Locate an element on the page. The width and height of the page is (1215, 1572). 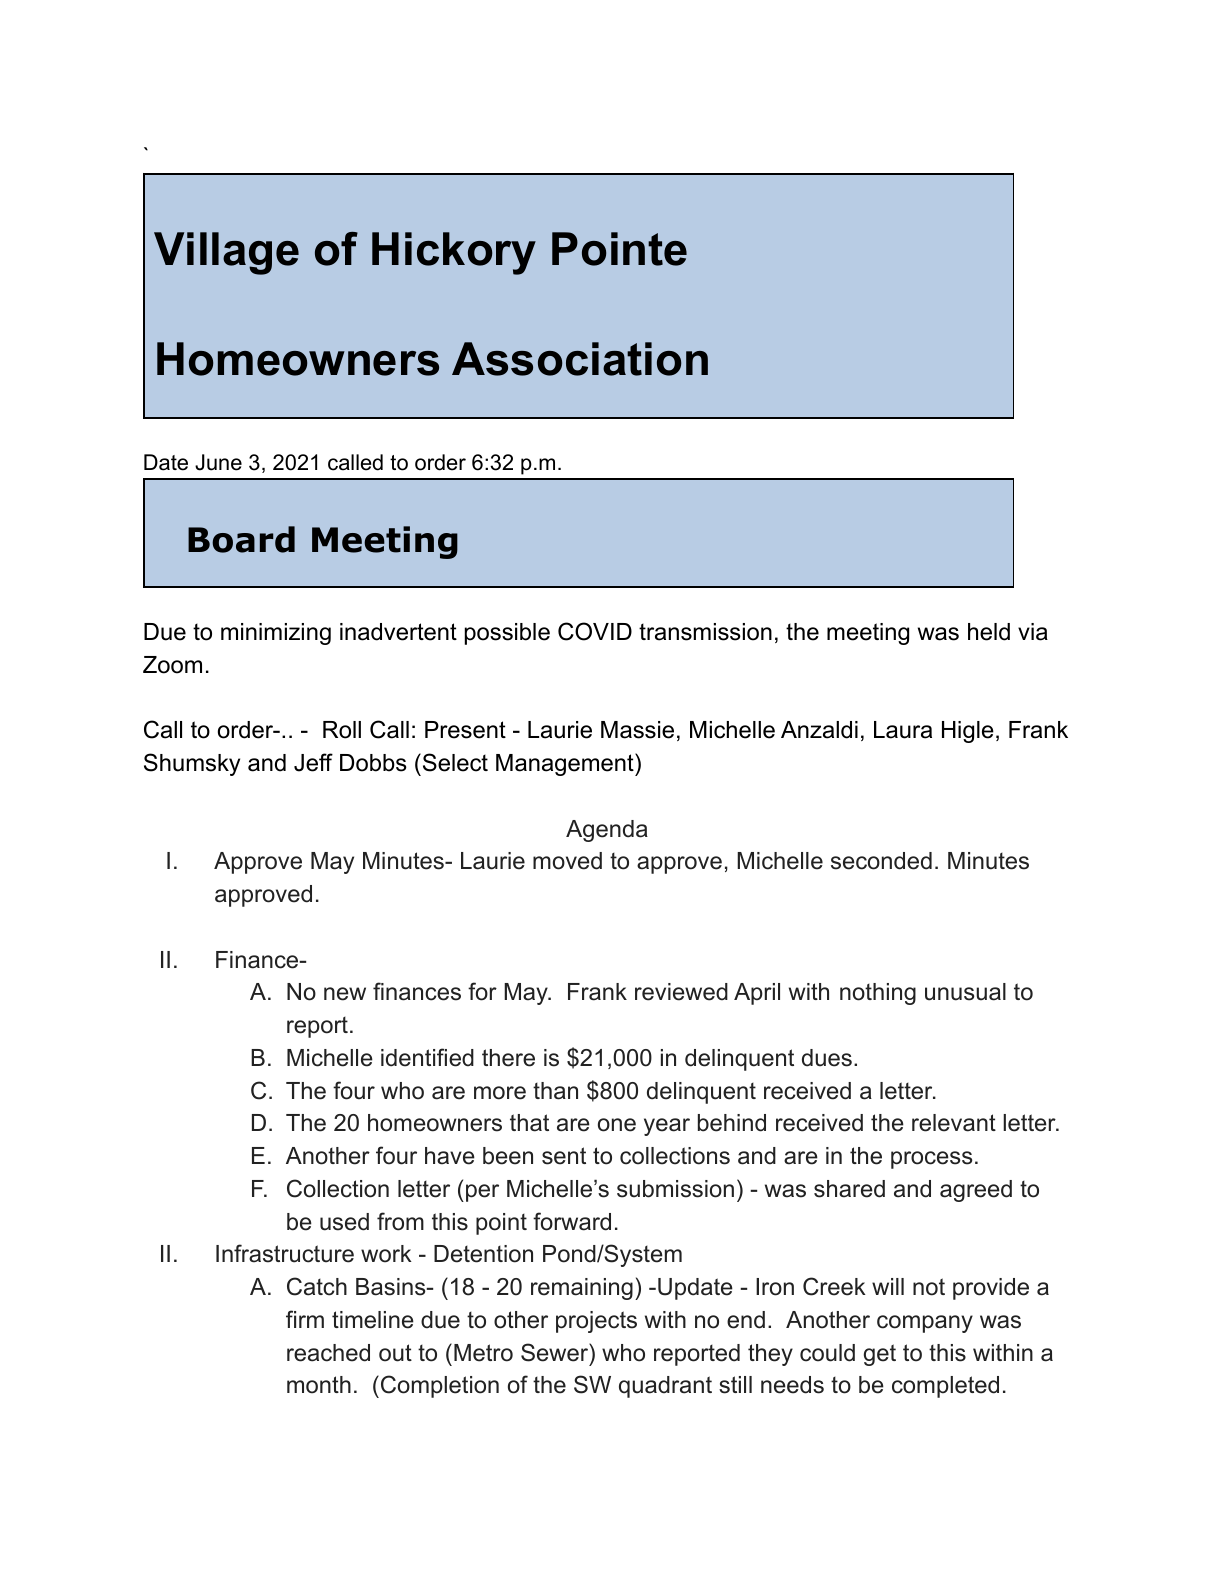
reached is located at coordinates (328, 1353).
